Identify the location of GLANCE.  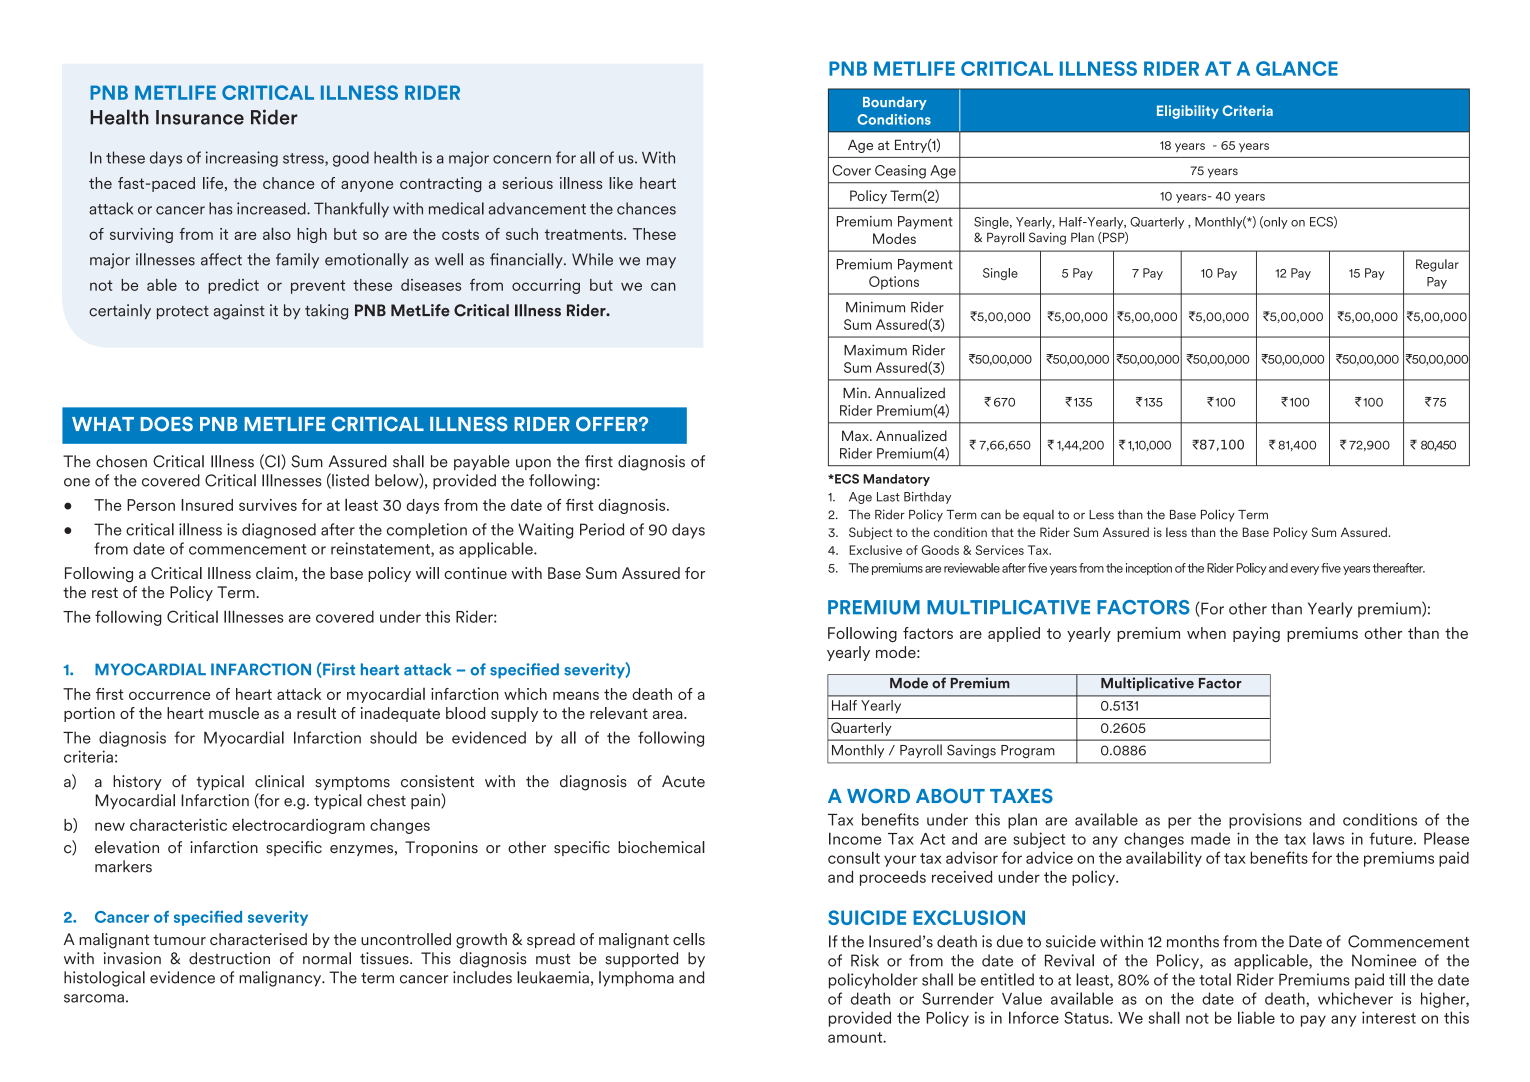
(1297, 68).
